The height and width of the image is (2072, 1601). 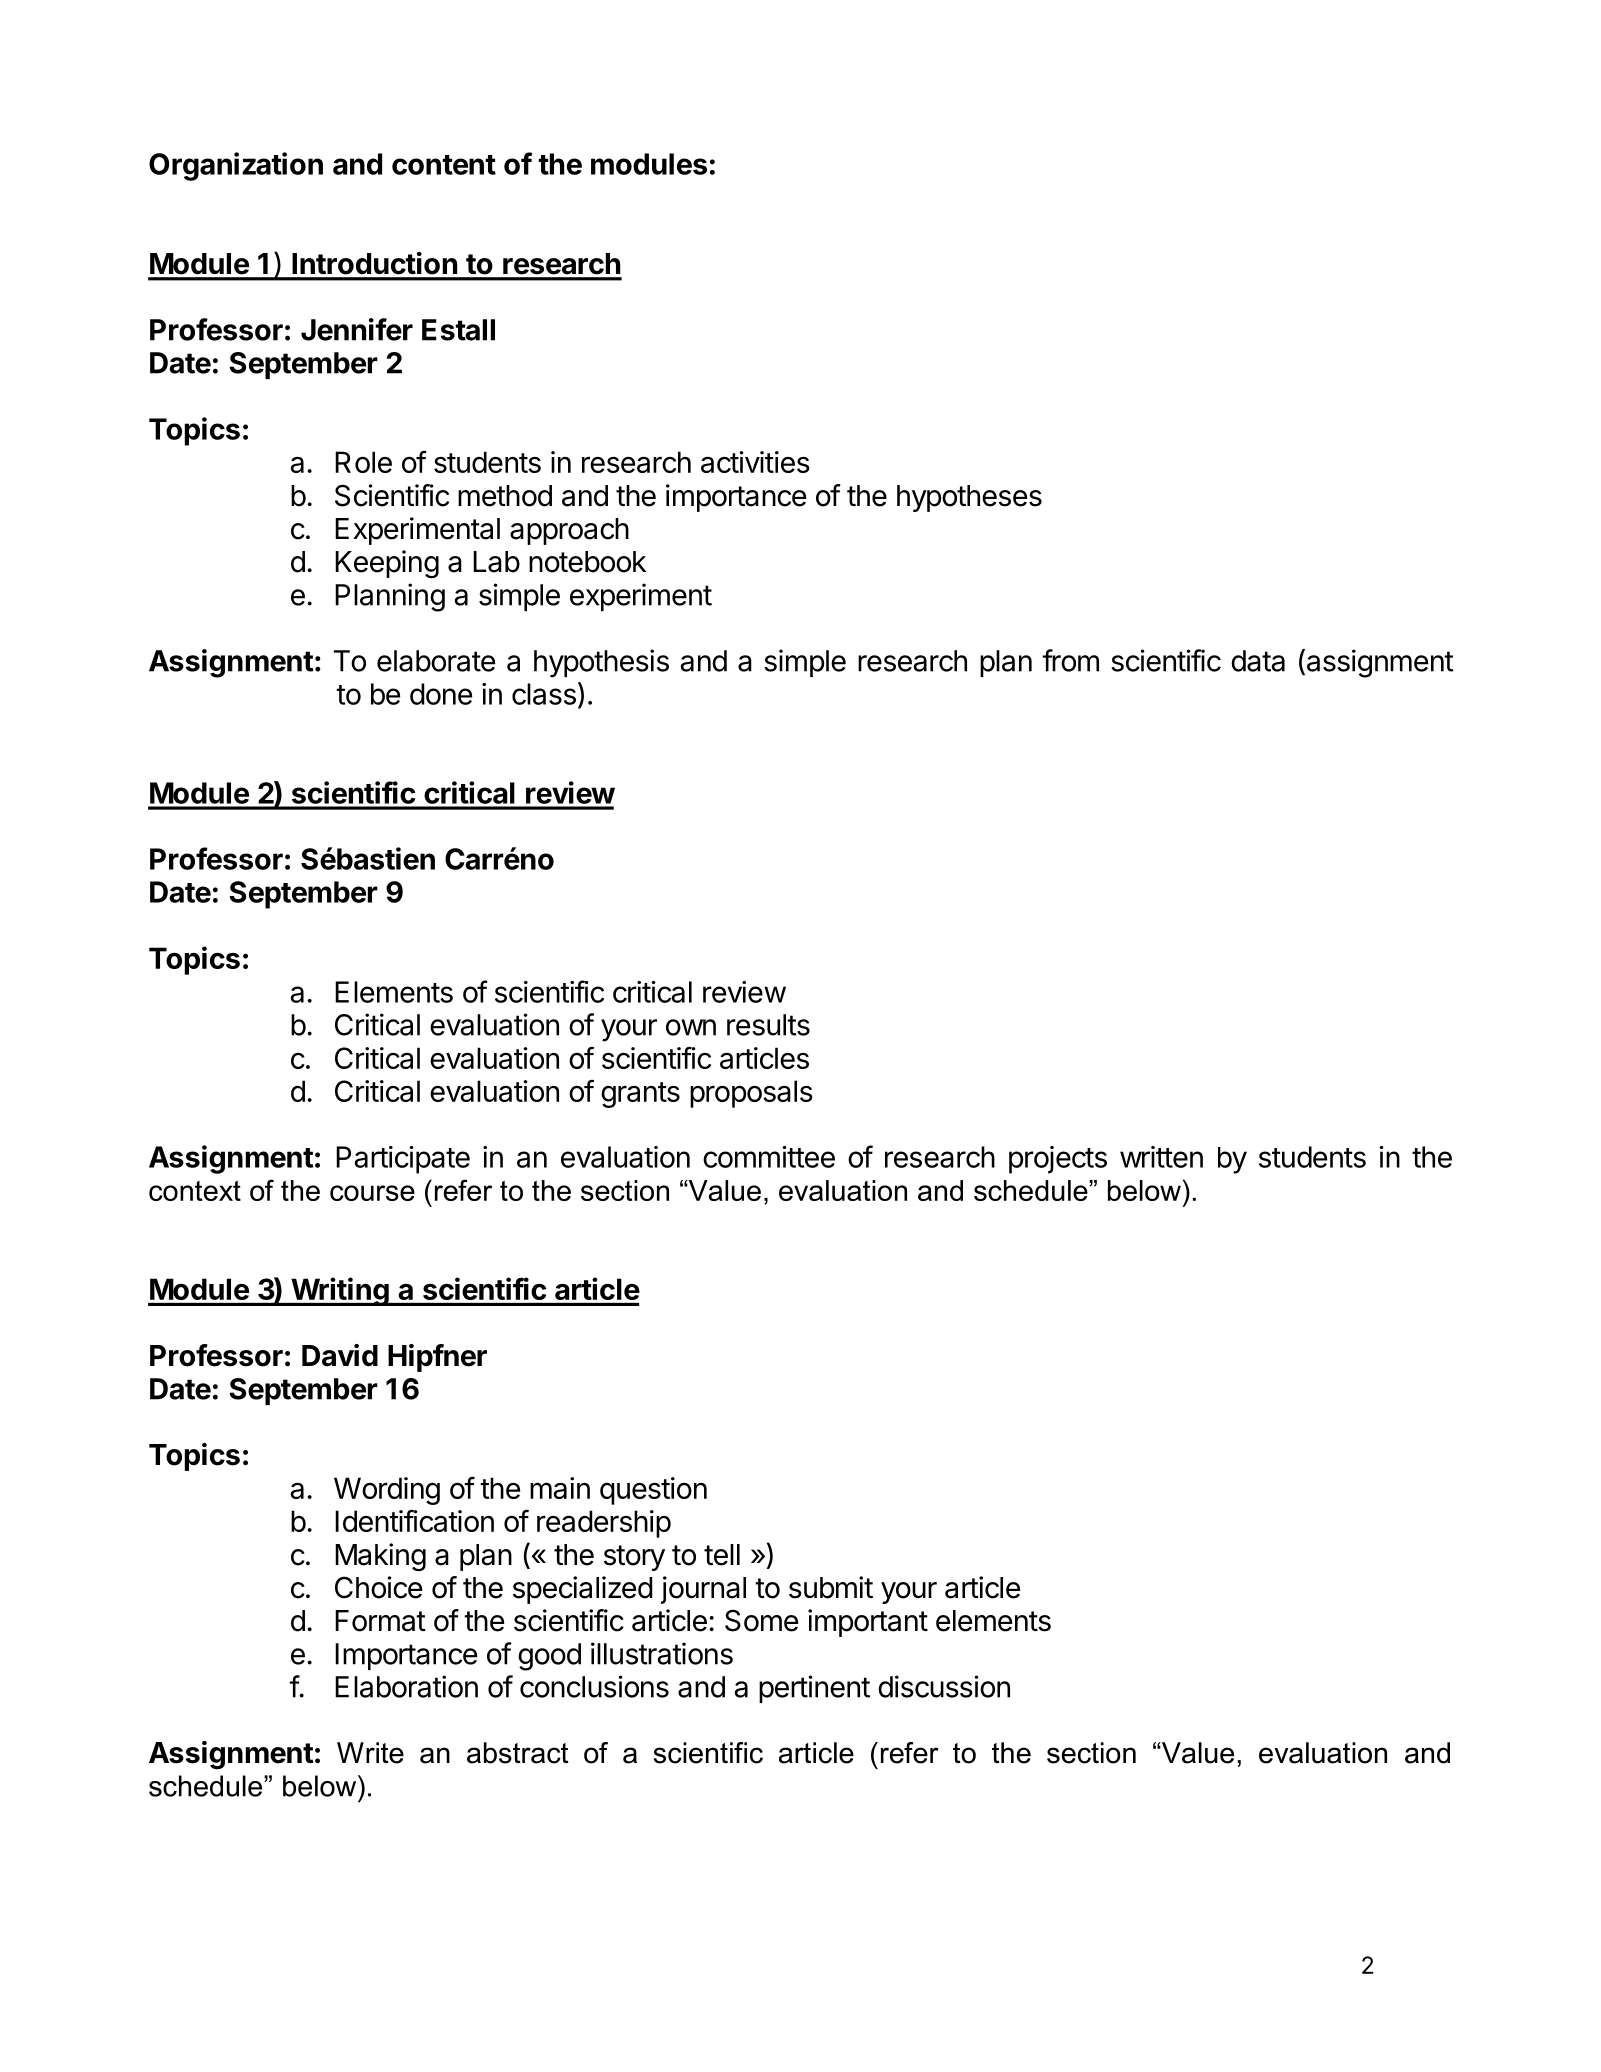 I want to click on Organization, so click(x=236, y=166).
